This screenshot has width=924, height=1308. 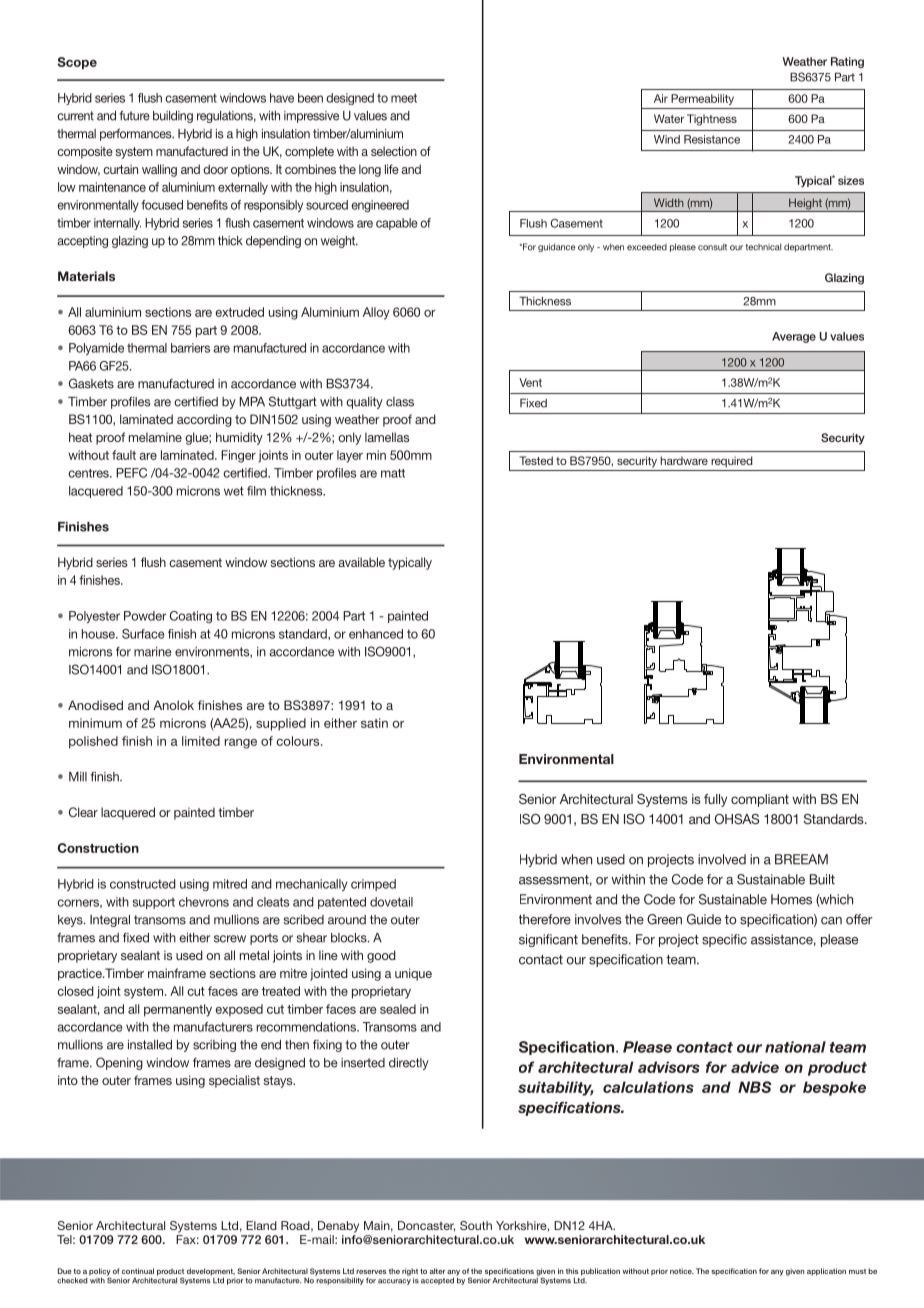 What do you see at coordinates (173, 117) in the screenshot?
I see `building` at bounding box center [173, 117].
